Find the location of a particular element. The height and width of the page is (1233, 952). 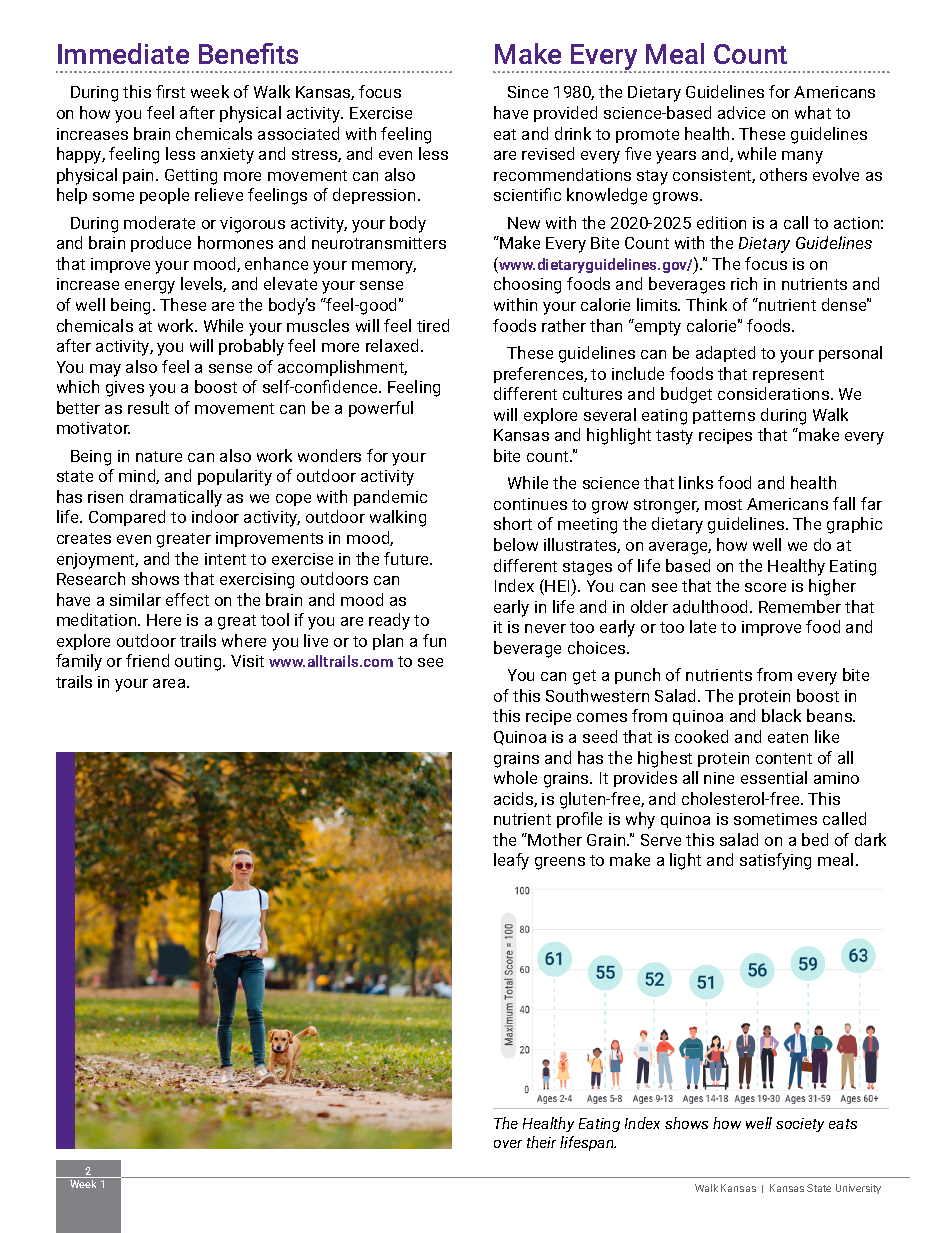

tired is located at coordinates (433, 325).
